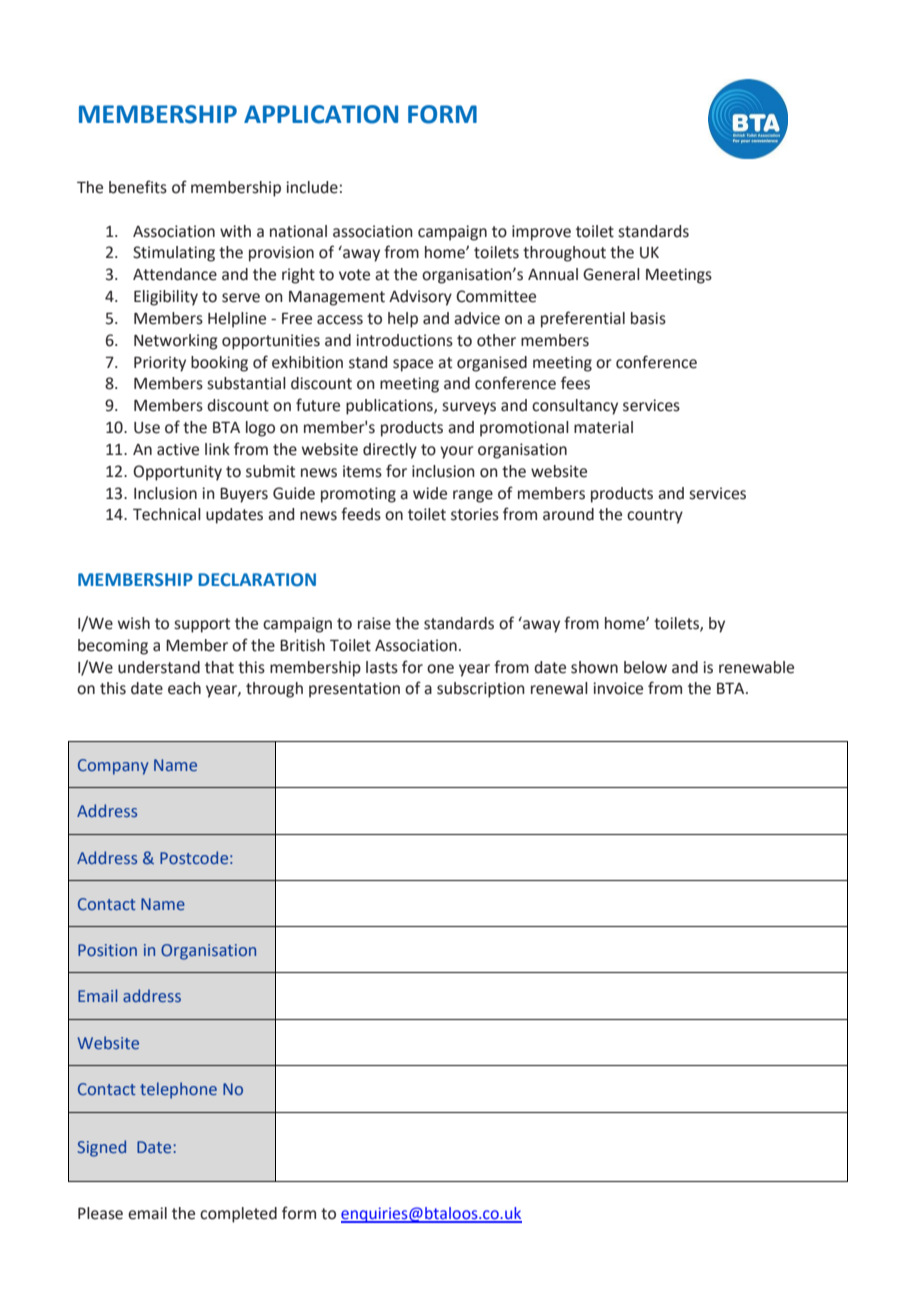 This screenshot has width=924, height=1309. What do you see at coordinates (430, 493) in the screenshot?
I see `wide` at bounding box center [430, 493].
